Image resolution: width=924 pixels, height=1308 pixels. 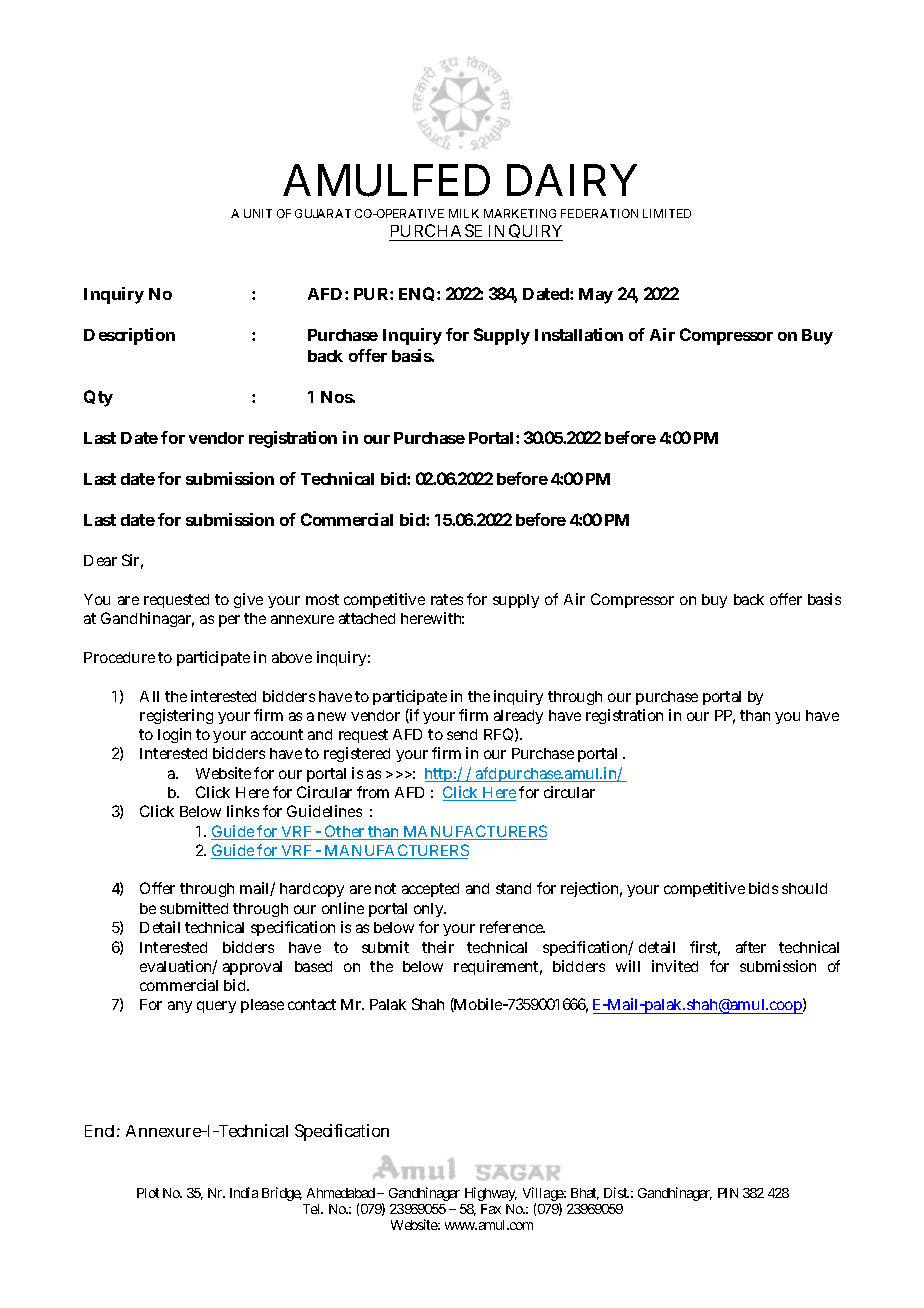 What do you see at coordinates (579, 334) in the screenshot?
I see `Installation` at bounding box center [579, 334].
